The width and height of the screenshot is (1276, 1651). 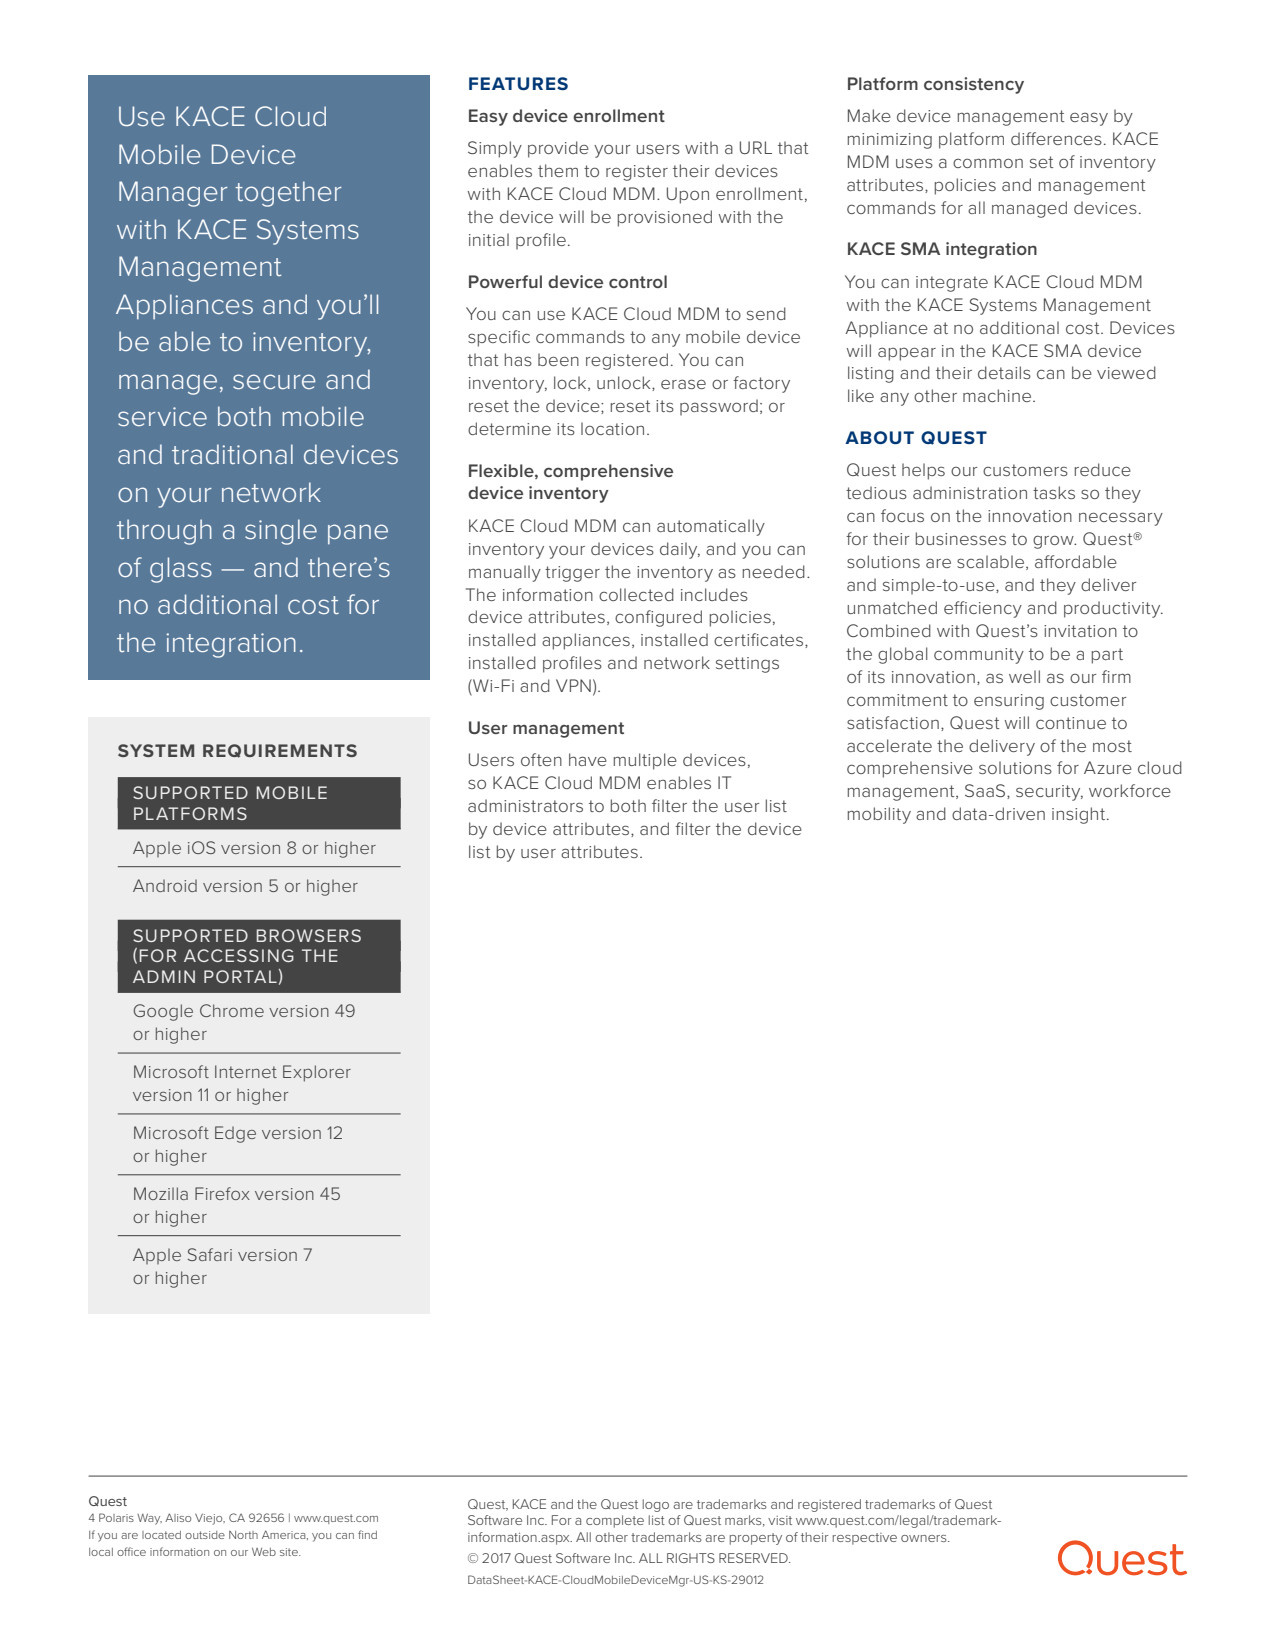 What do you see at coordinates (636, 594) in the screenshot?
I see `collected` at bounding box center [636, 594].
